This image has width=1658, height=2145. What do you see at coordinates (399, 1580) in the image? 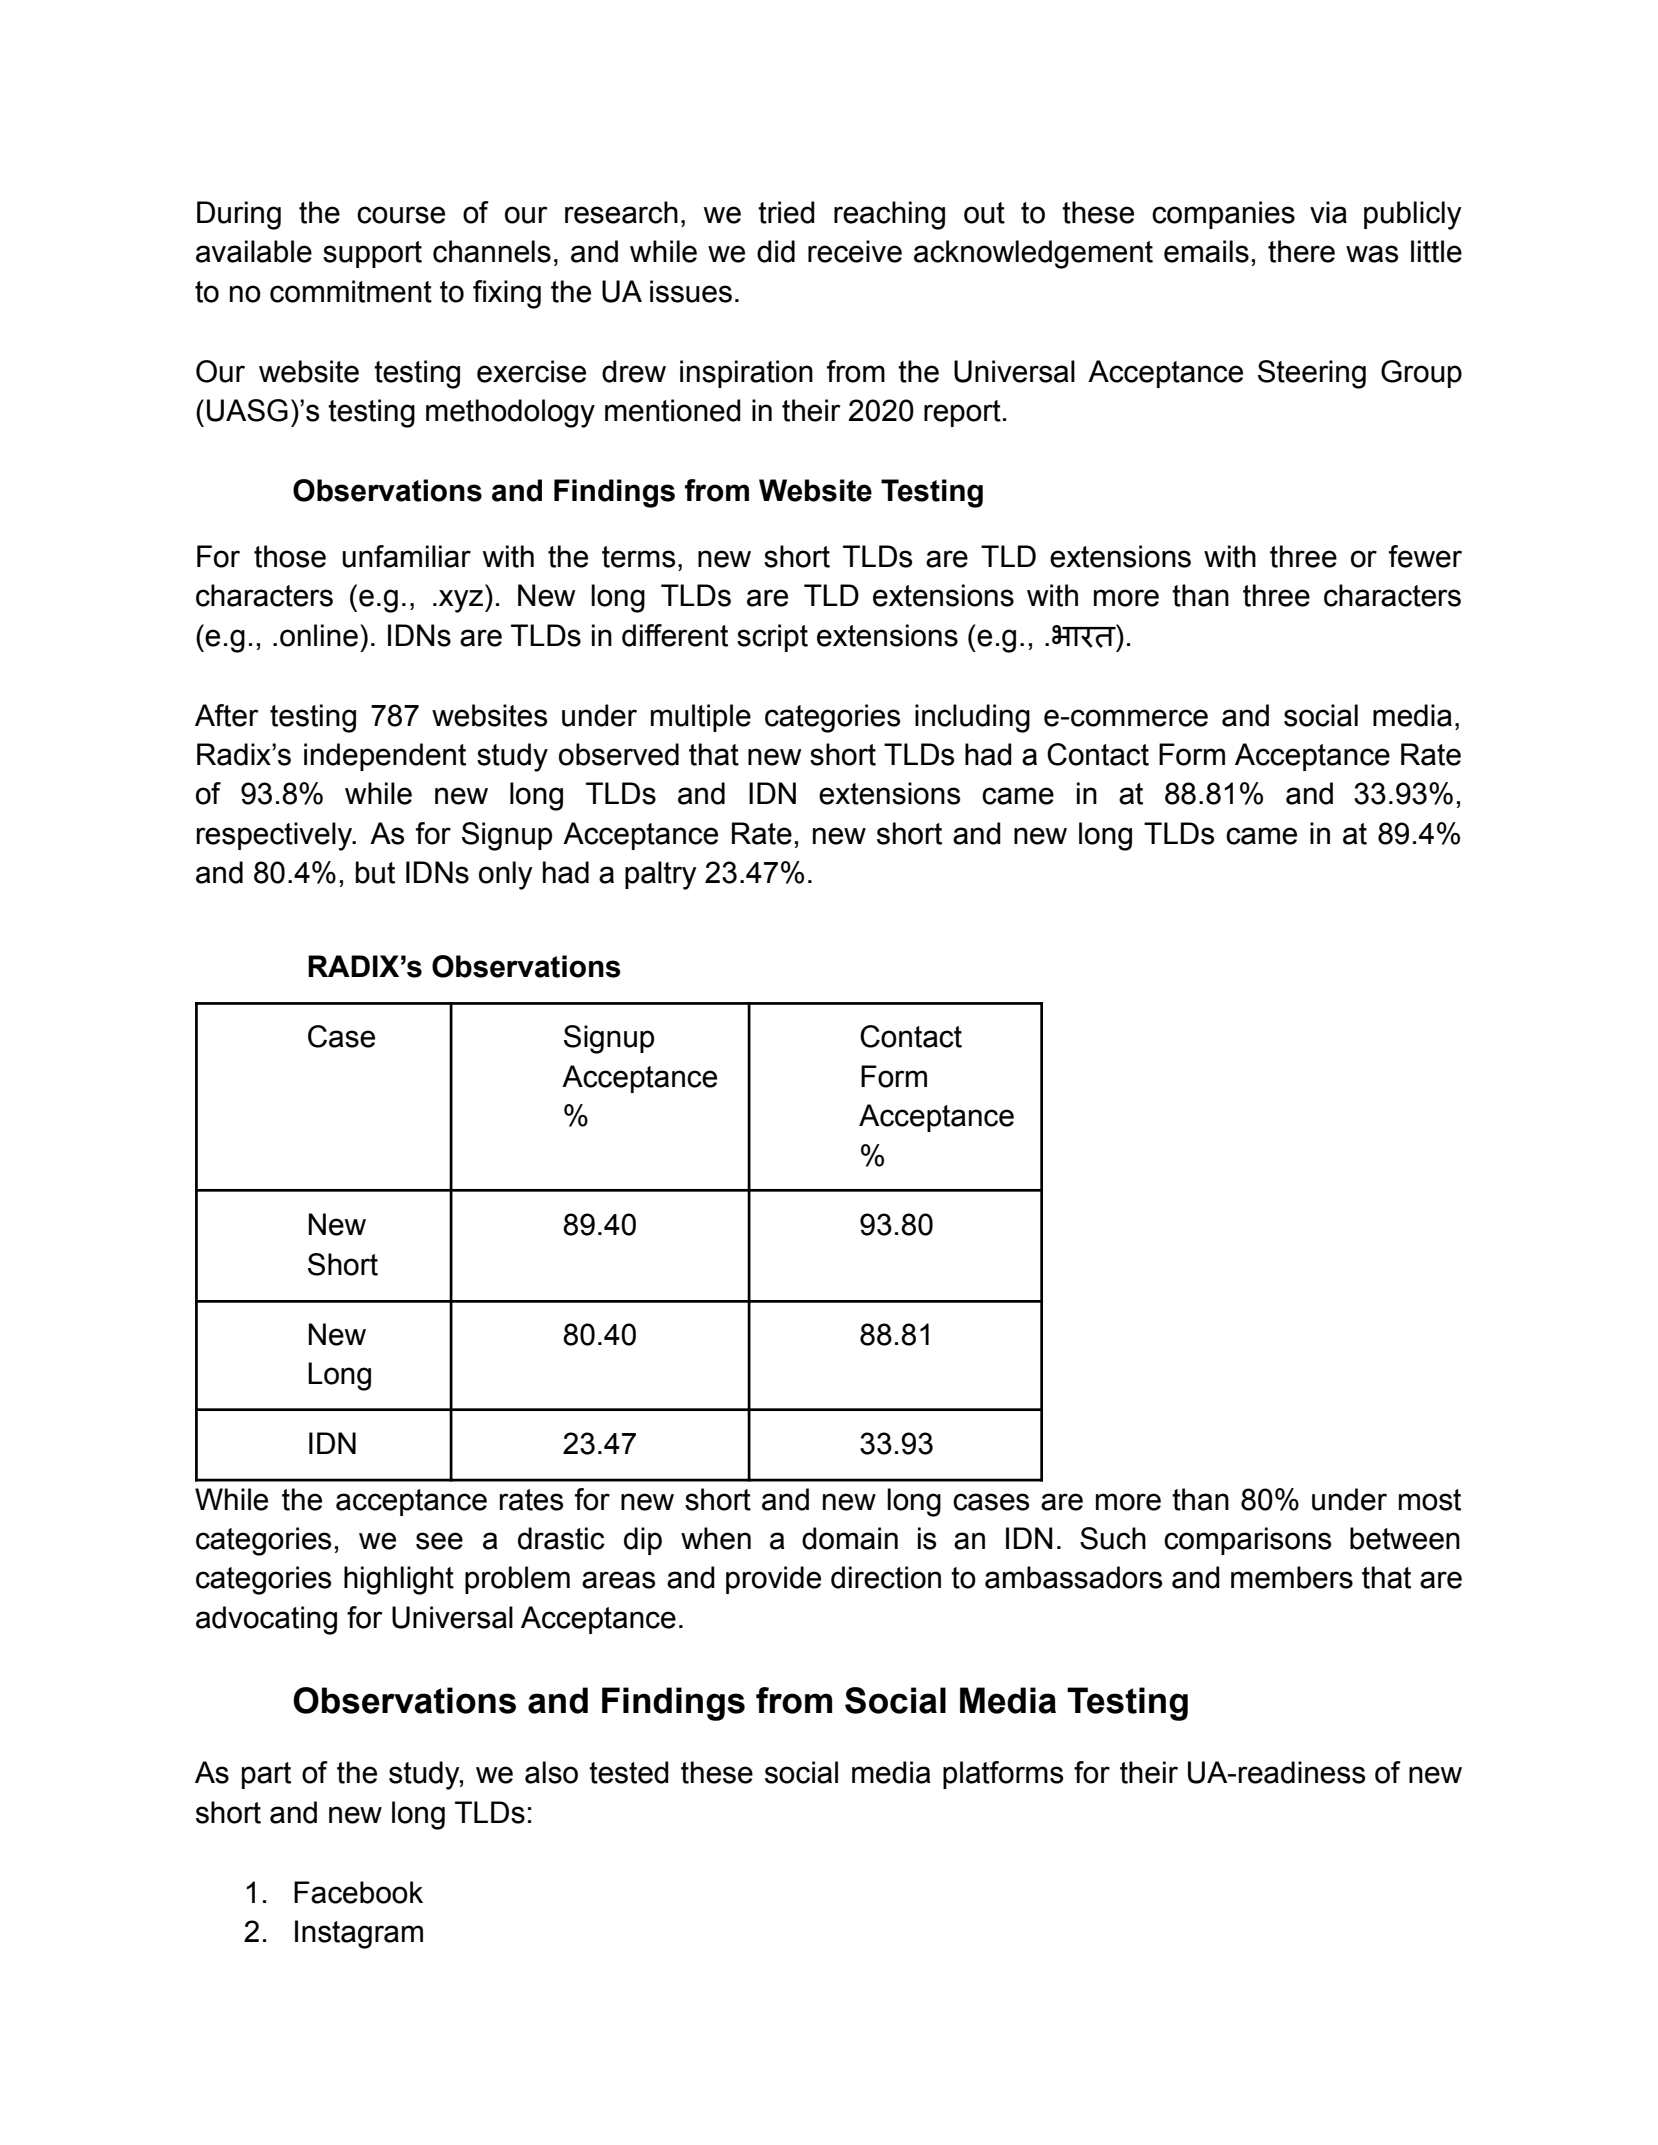
I see `highlight` at bounding box center [399, 1580].
